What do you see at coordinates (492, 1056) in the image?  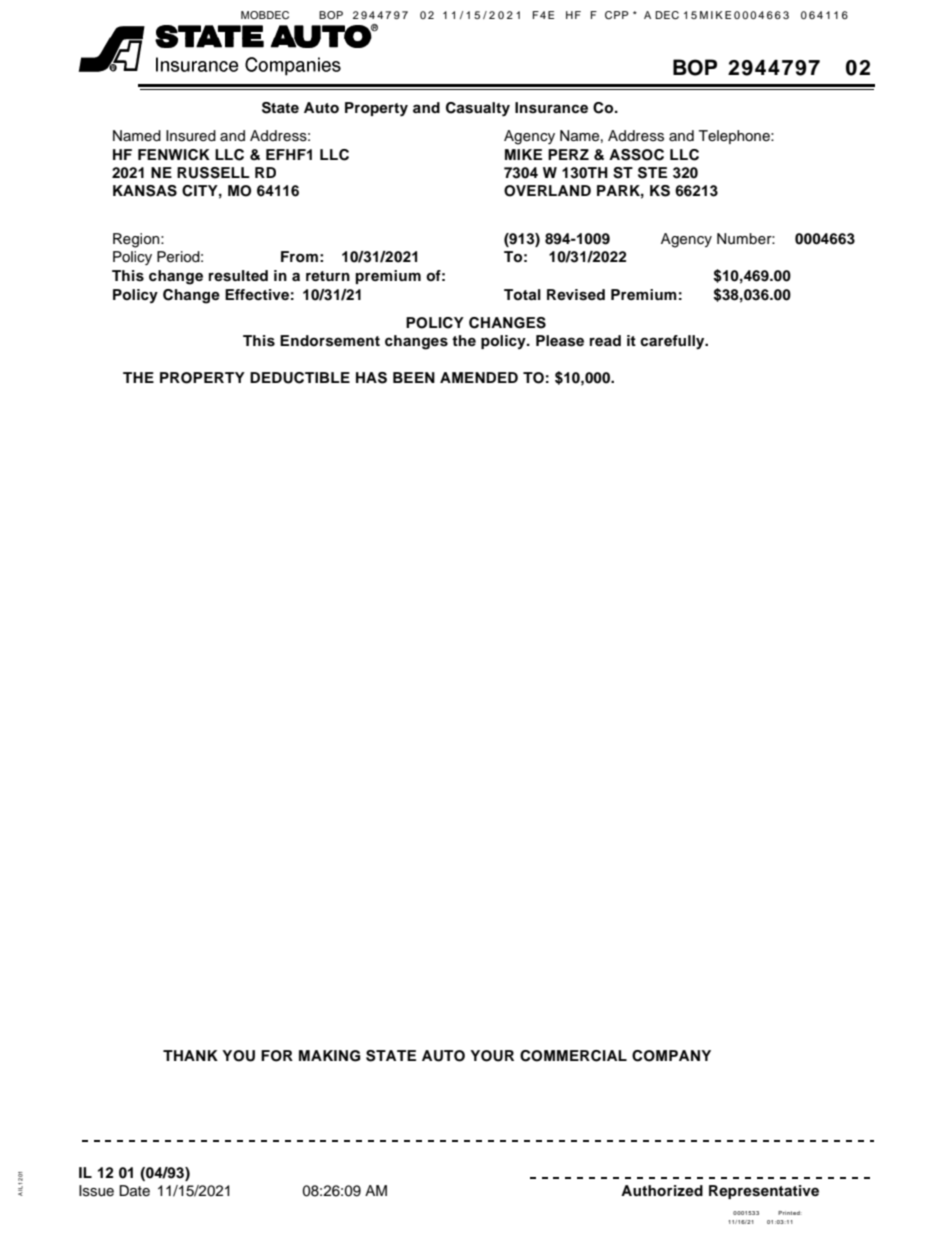 I see `YOUR` at bounding box center [492, 1056].
